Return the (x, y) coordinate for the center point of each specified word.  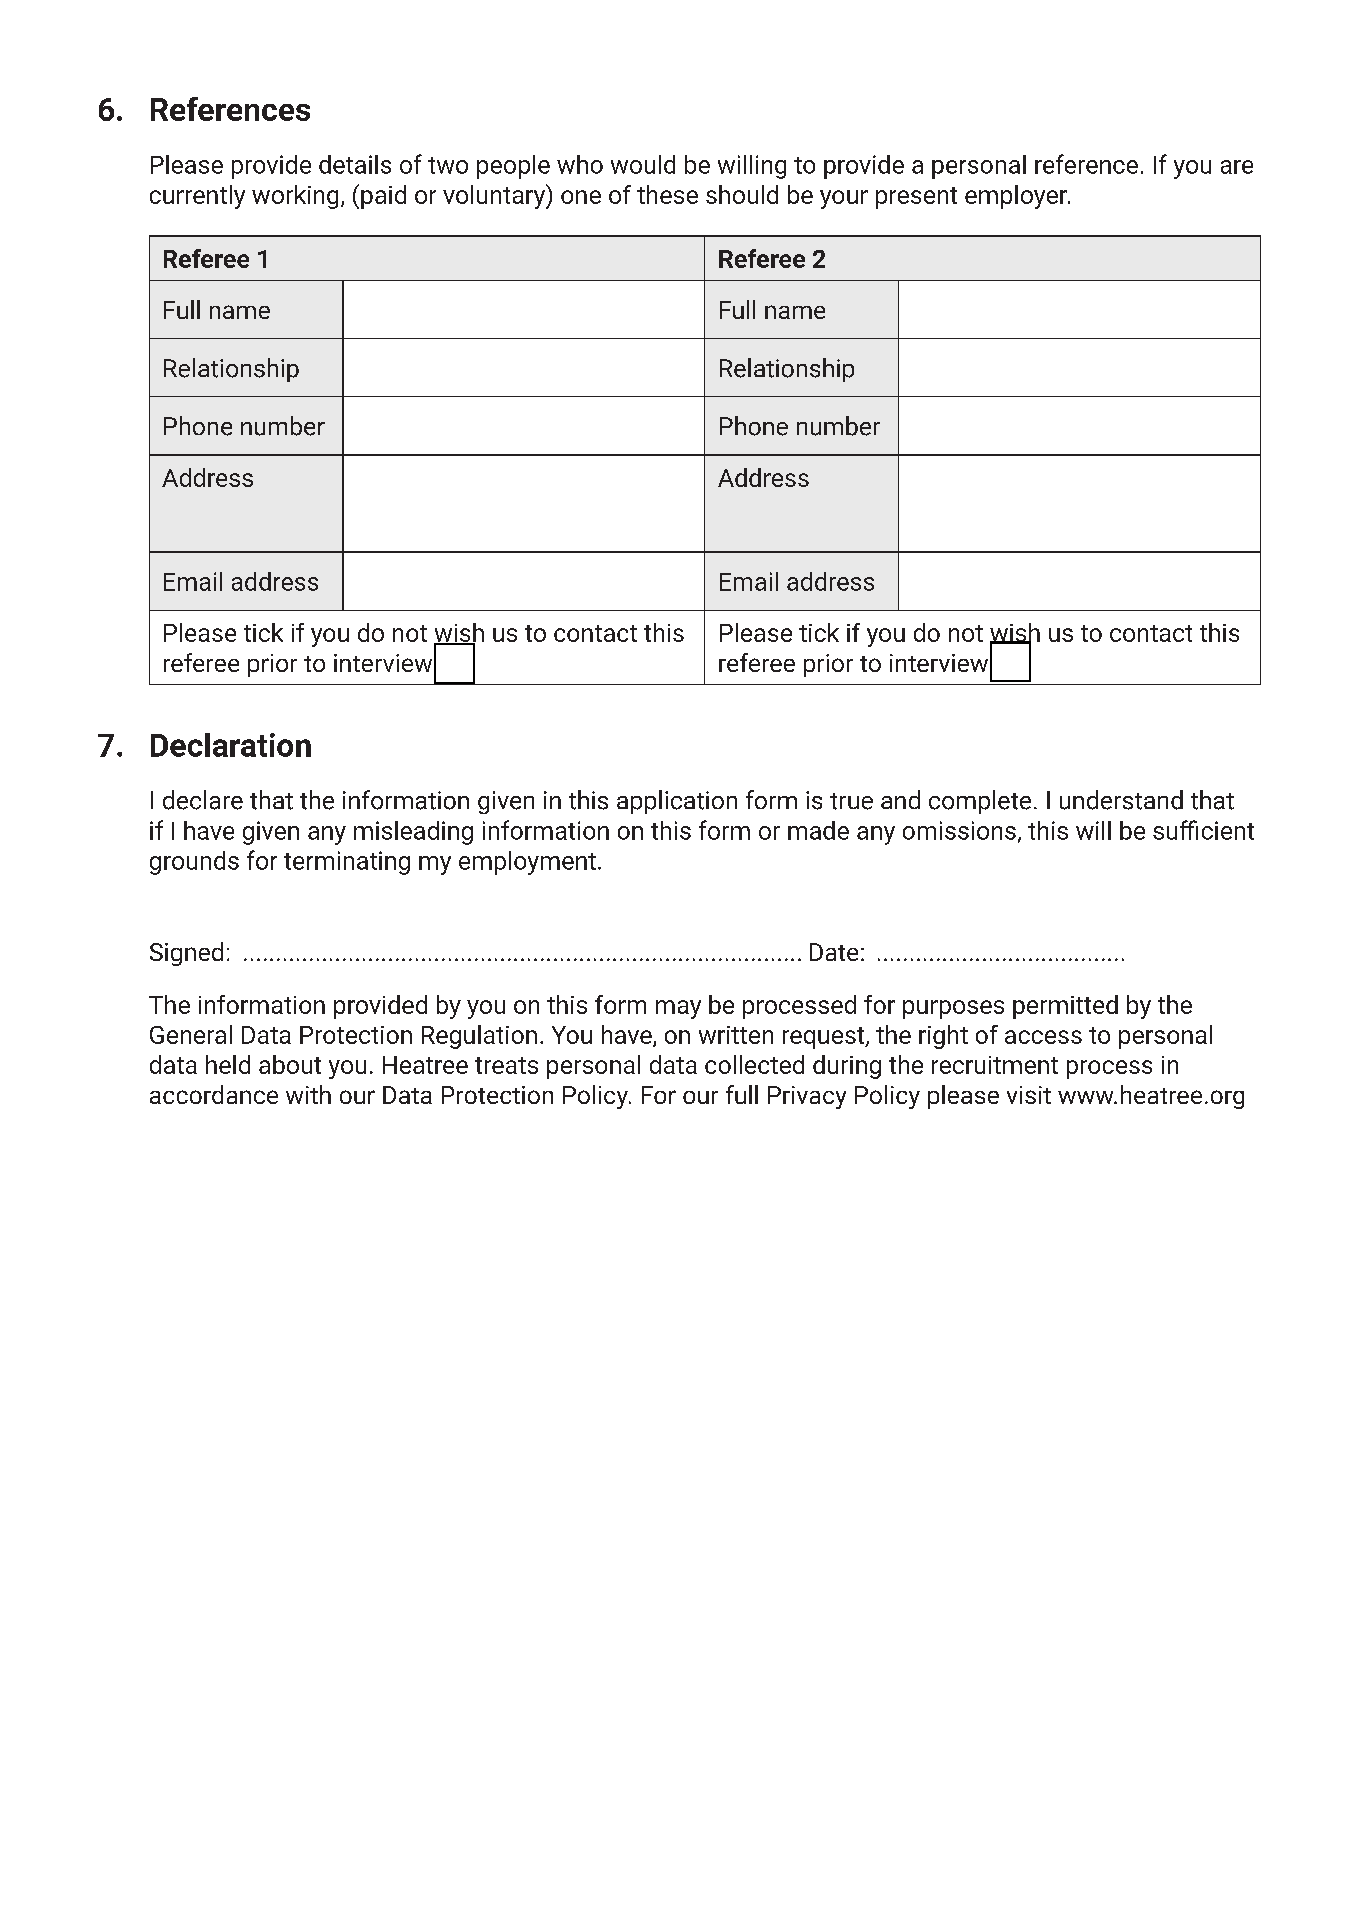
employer (1017, 197)
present (916, 198)
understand (1121, 800)
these (667, 194)
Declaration (231, 745)
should (742, 194)
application (677, 802)
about (290, 1064)
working (295, 197)
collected (754, 1064)
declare (203, 800)
